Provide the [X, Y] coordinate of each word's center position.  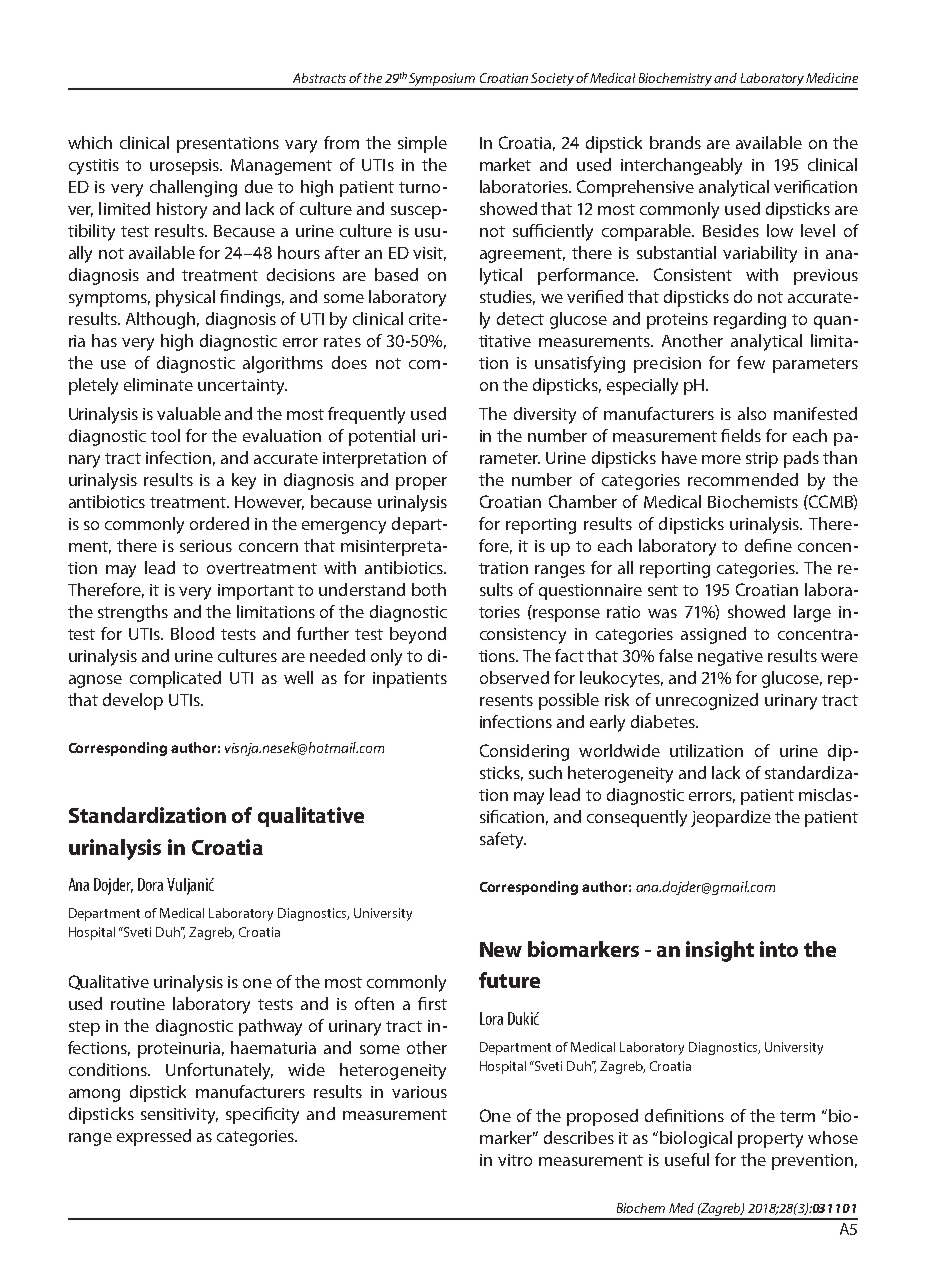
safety [503, 840]
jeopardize [731, 818]
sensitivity [179, 1116]
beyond [418, 635]
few [751, 362]
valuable [189, 413]
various [419, 1092]
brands [675, 142]
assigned [713, 635]
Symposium [442, 81]
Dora [150, 884]
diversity [545, 415]
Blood [192, 633]
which [90, 142]
